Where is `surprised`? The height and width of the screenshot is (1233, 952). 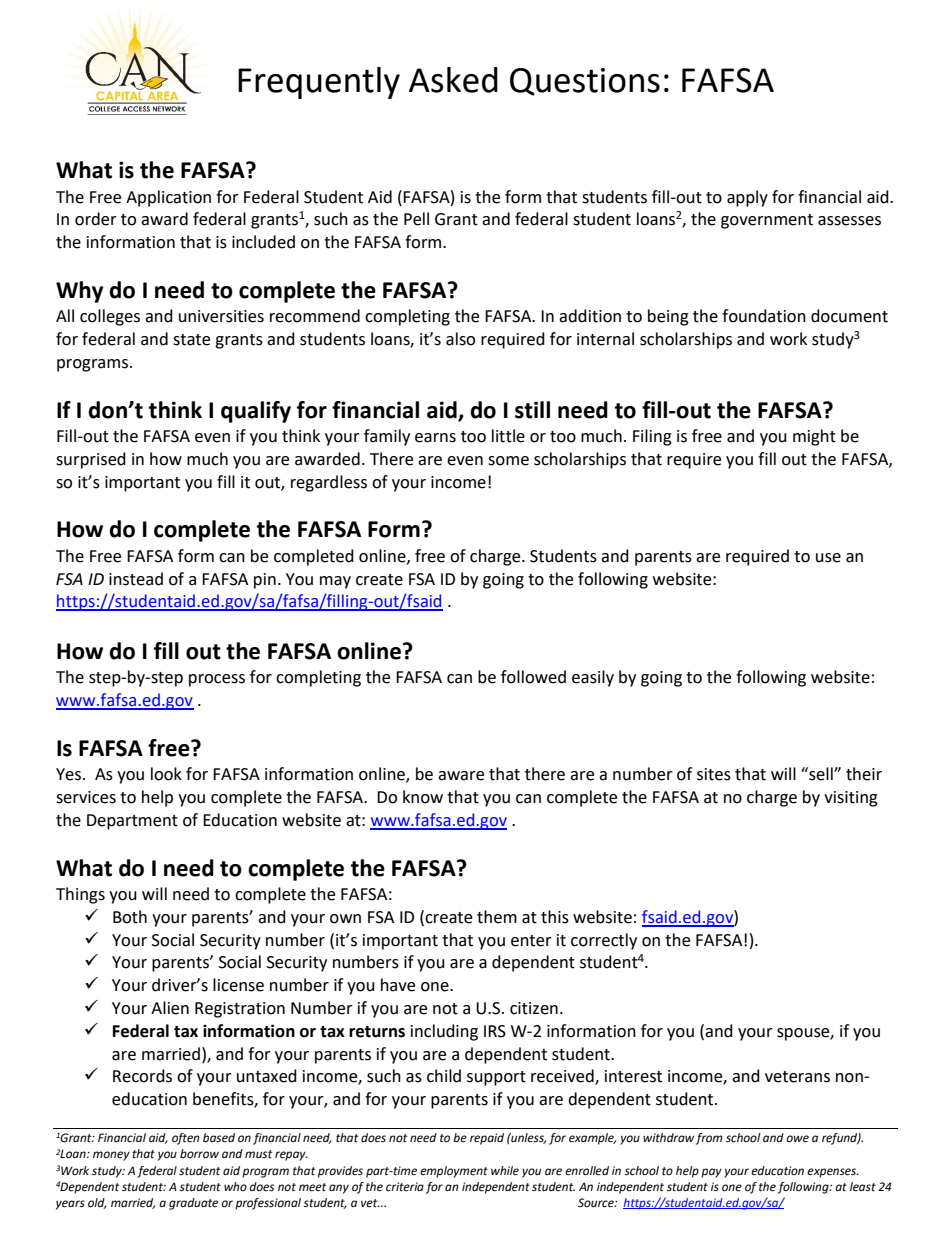 surprised is located at coordinates (91, 460).
